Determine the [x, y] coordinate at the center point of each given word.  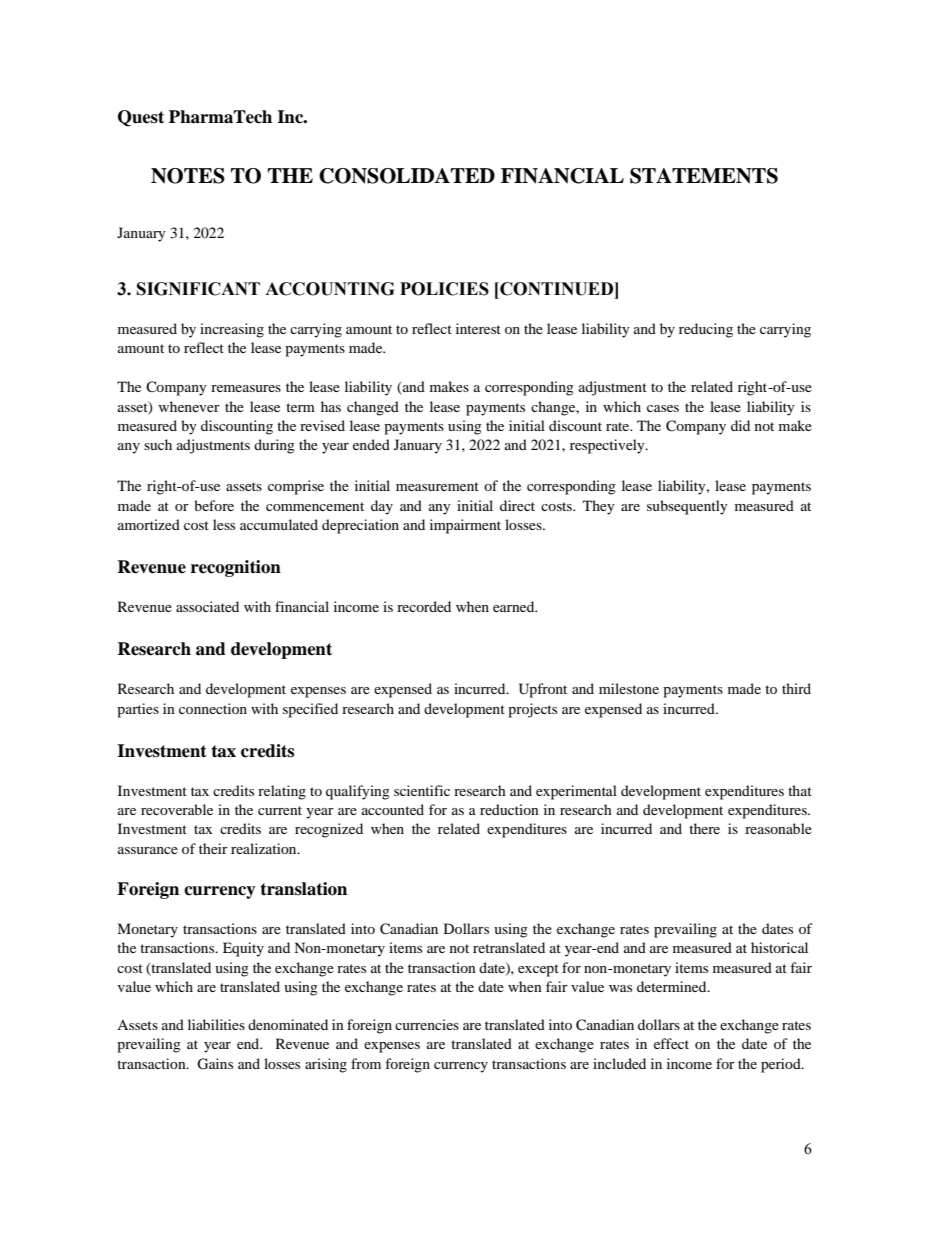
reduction [509, 809]
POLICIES [444, 289]
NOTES [188, 176]
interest [478, 328]
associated [207, 606]
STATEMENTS [704, 176]
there [704, 828]
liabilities [216, 1024]
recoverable [177, 809]
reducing [706, 330]
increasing [232, 330]
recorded [424, 606]
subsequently [687, 507]
